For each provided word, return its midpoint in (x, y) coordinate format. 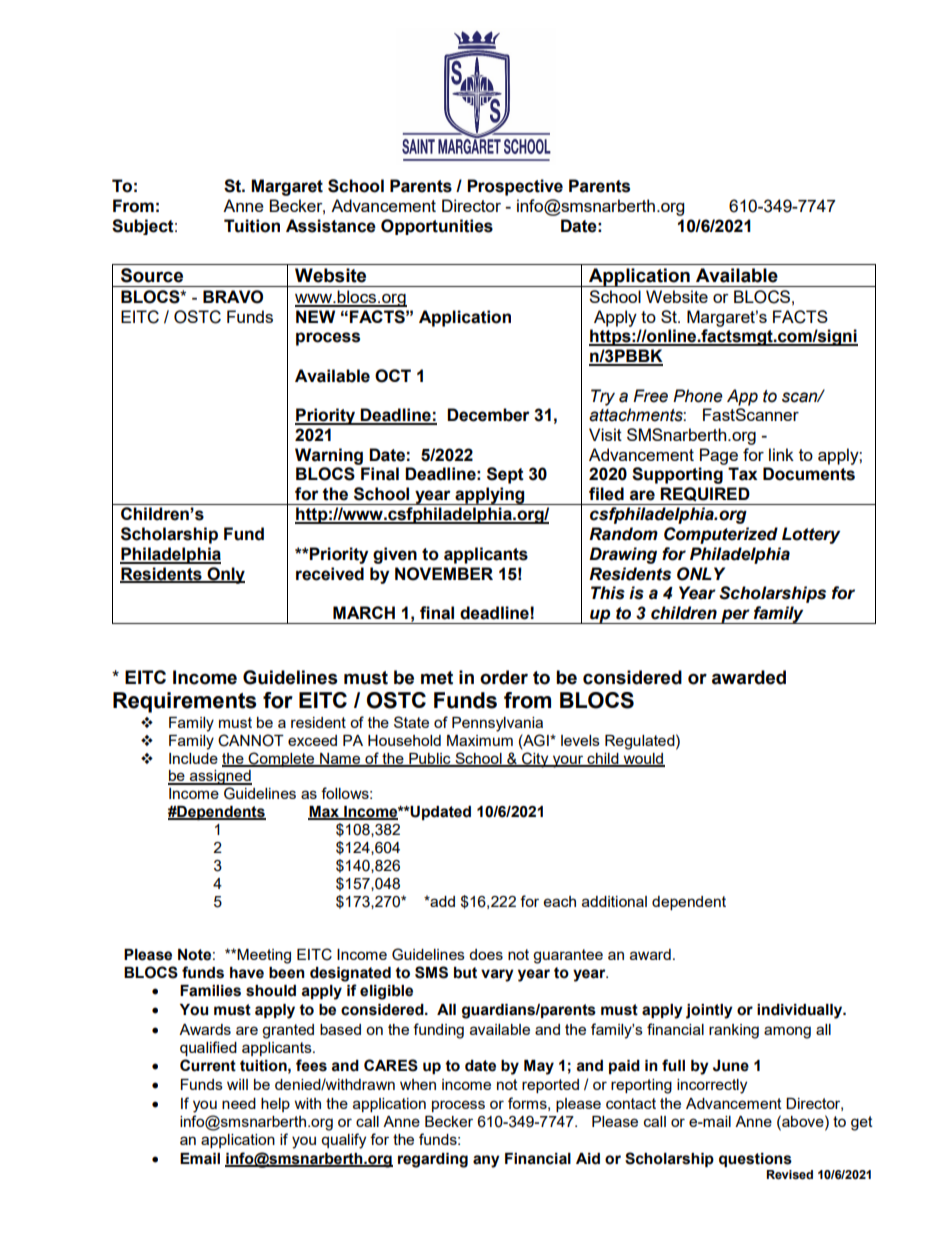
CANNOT (251, 740)
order (504, 677)
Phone (698, 396)
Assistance (331, 226)
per (735, 616)
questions (755, 1160)
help (275, 1105)
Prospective (515, 187)
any (486, 1161)
